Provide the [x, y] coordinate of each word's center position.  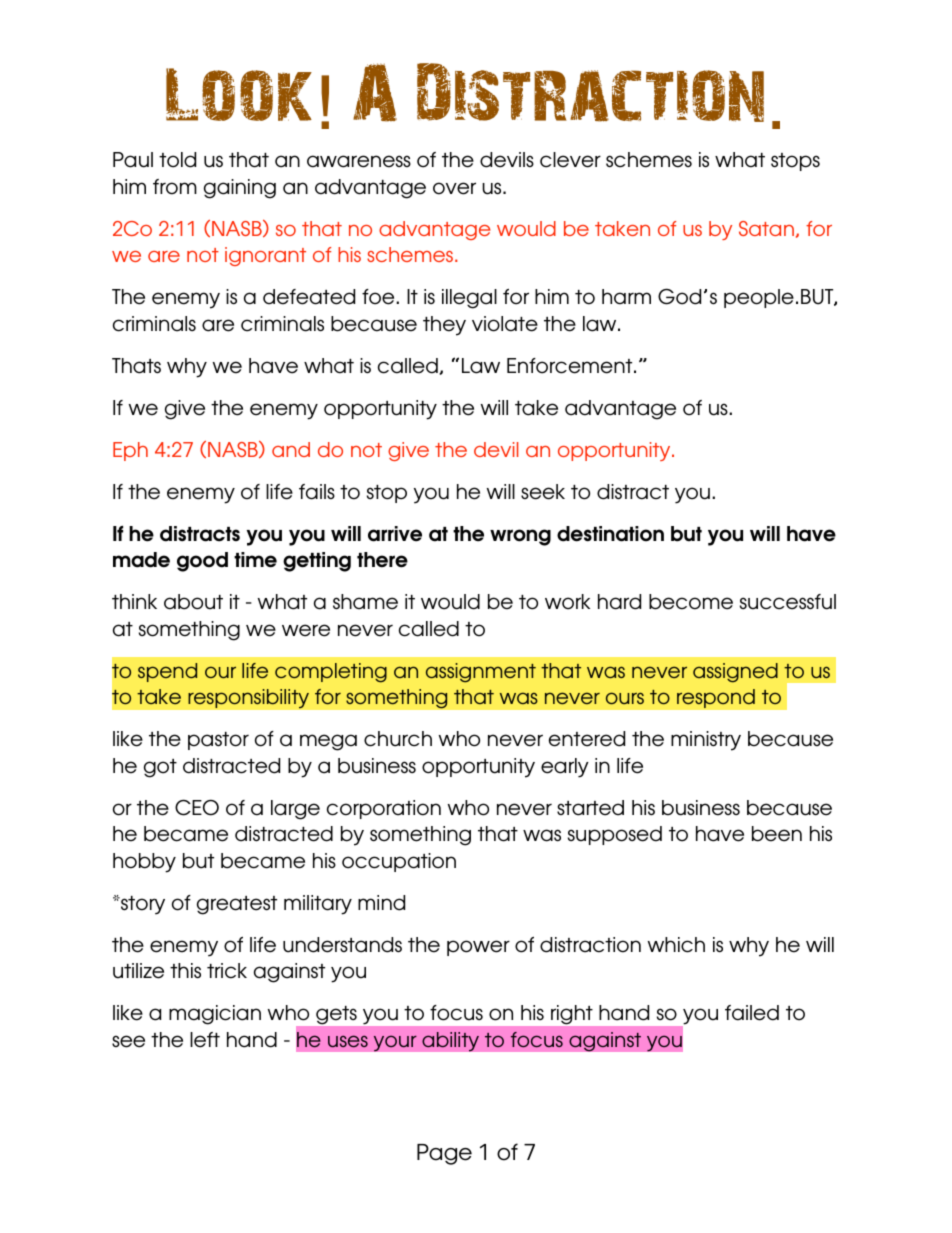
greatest [237, 905]
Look [239, 94]
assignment [481, 673]
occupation [399, 862]
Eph [130, 451]
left [205, 1040]
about [193, 602]
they [444, 326]
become [691, 602]
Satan [766, 228]
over [454, 188]
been [777, 834]
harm [626, 297]
